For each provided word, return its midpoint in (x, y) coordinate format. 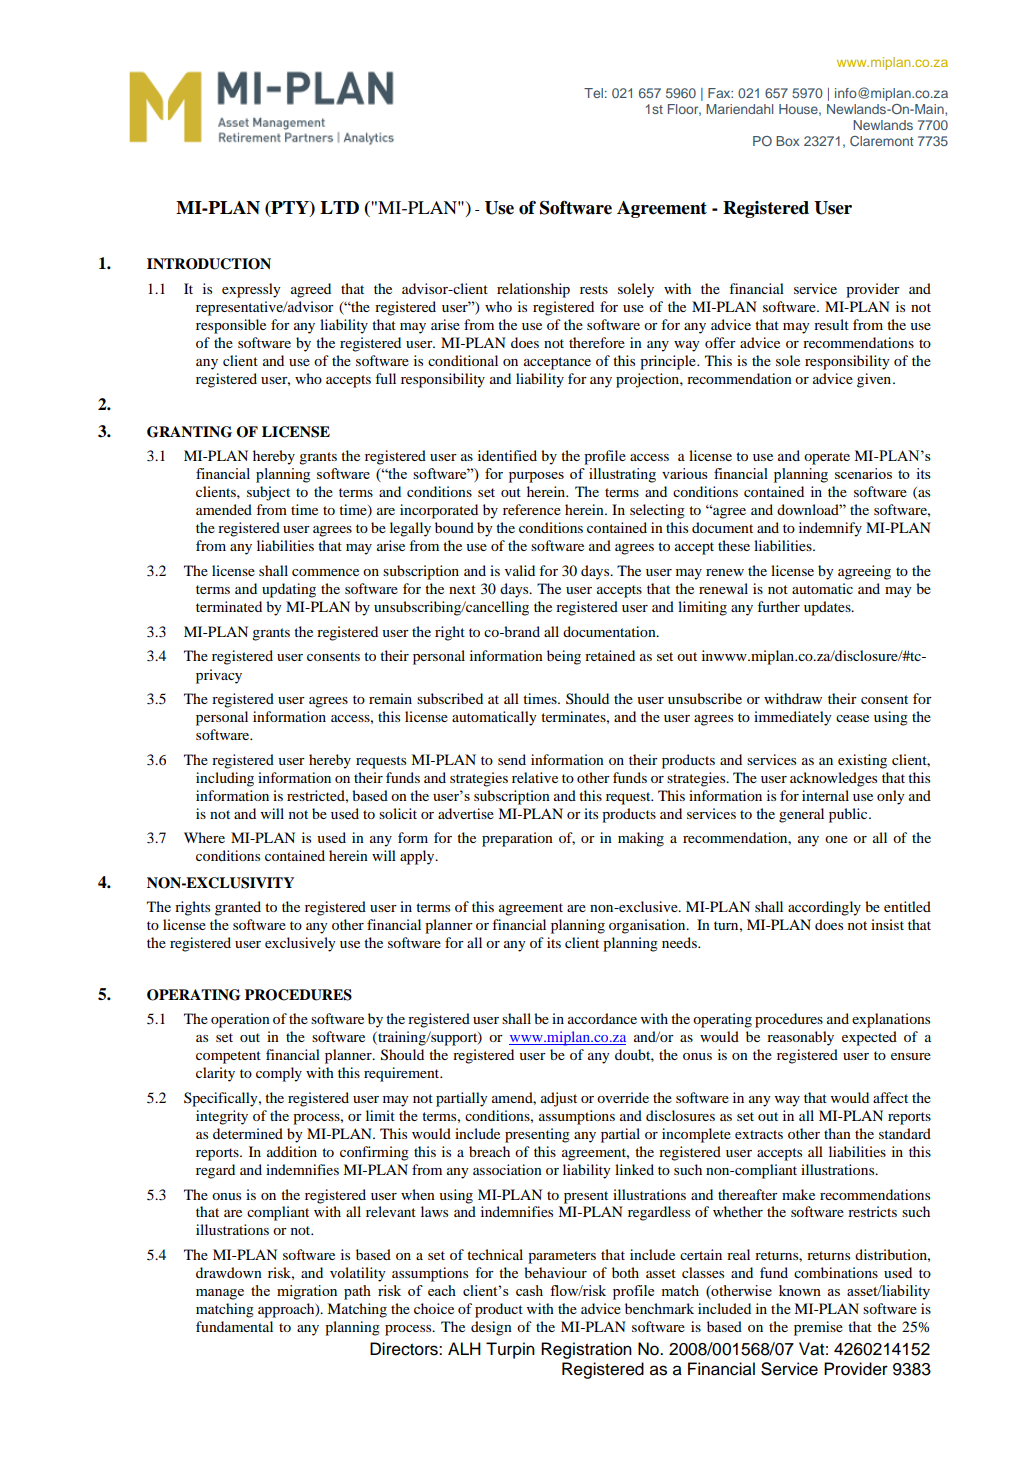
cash (529, 1290)
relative (535, 777)
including (225, 779)
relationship (533, 290)
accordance (602, 1018)
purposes (536, 477)
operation (240, 1020)
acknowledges (833, 779)
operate (827, 458)
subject (268, 493)
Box (787, 141)
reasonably (800, 1038)
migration (307, 1292)
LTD (339, 207)
